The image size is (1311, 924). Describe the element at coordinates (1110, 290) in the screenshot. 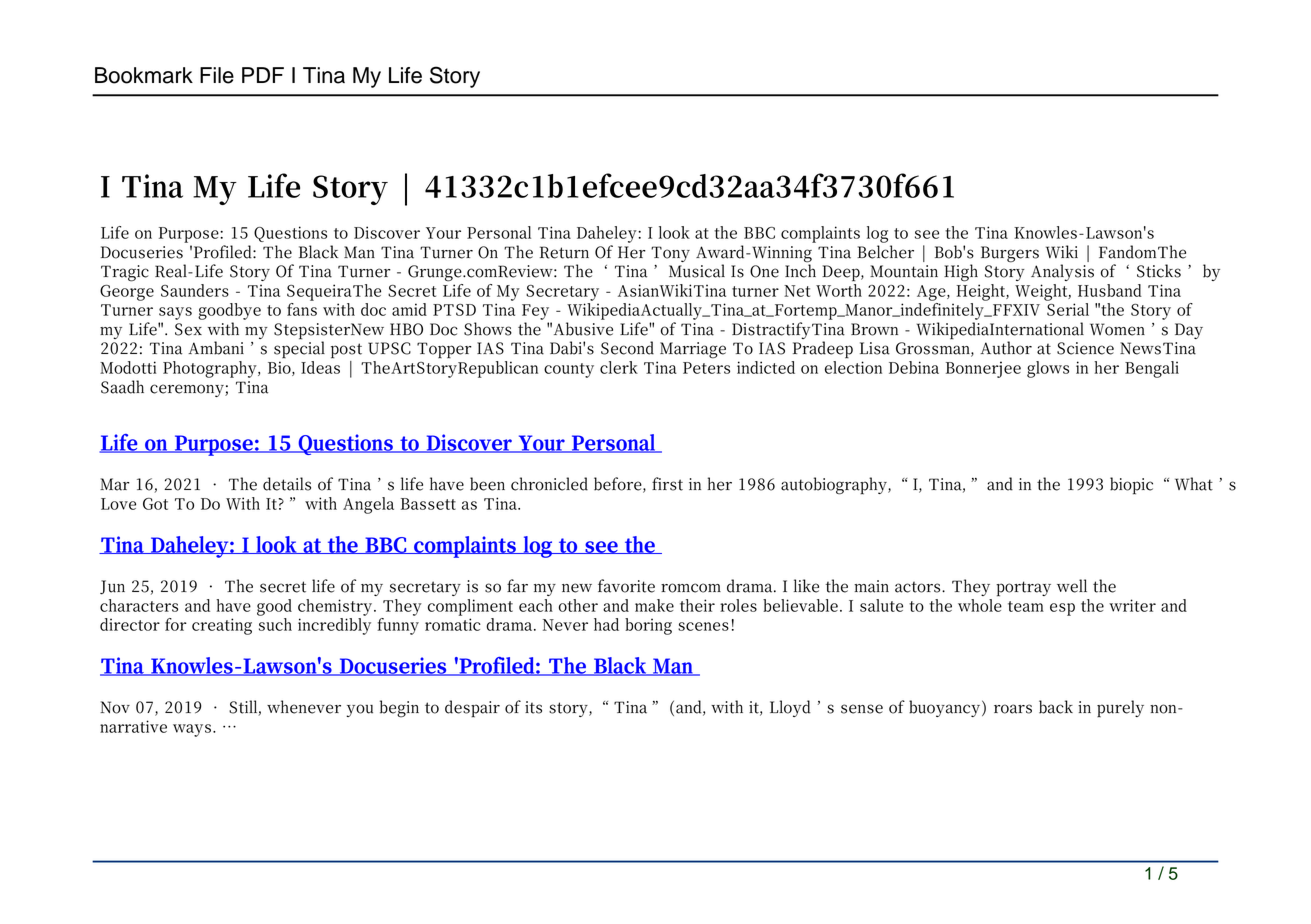

I see `Husband` at that location.
